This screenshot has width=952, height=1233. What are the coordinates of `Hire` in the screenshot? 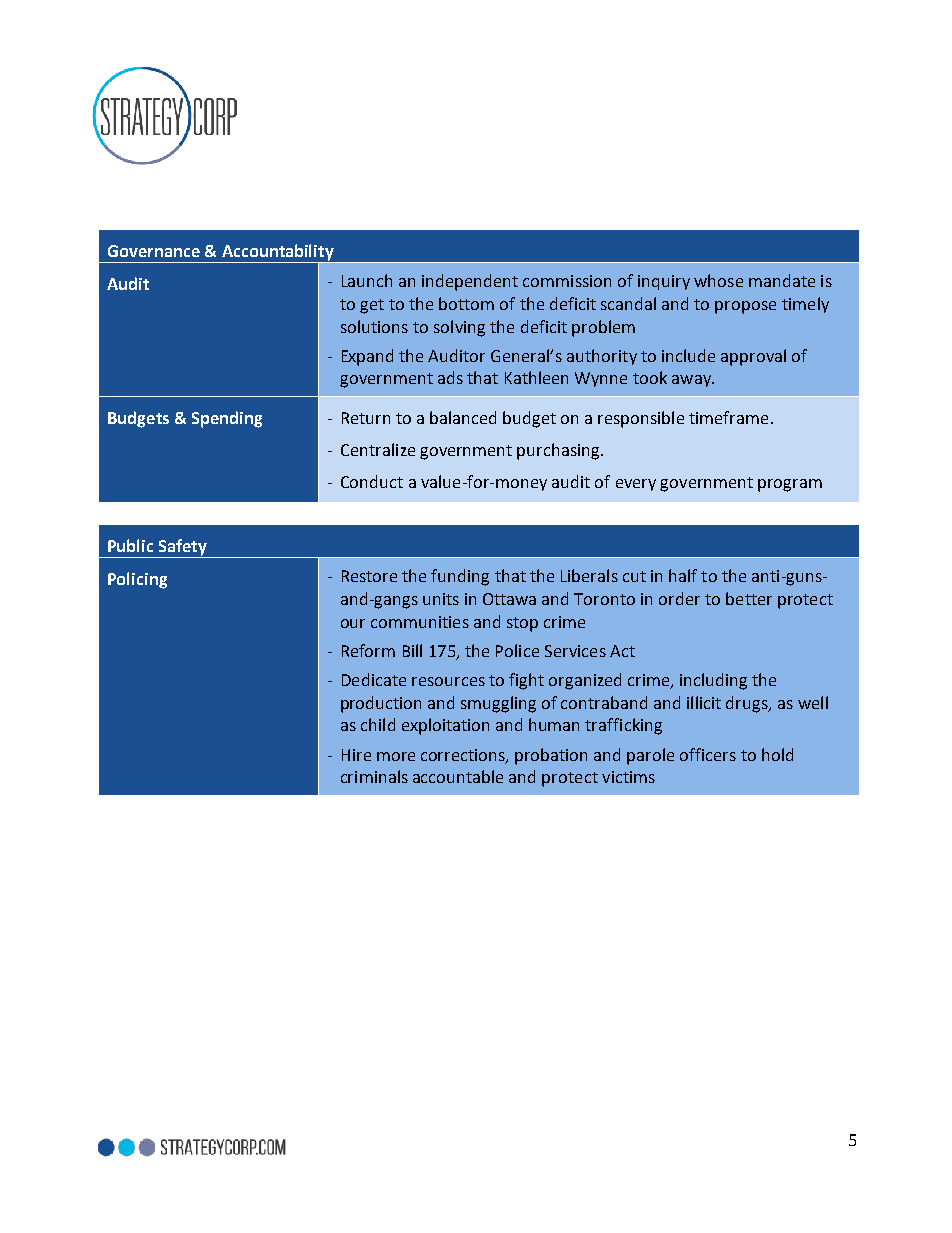 It's located at (356, 755).
